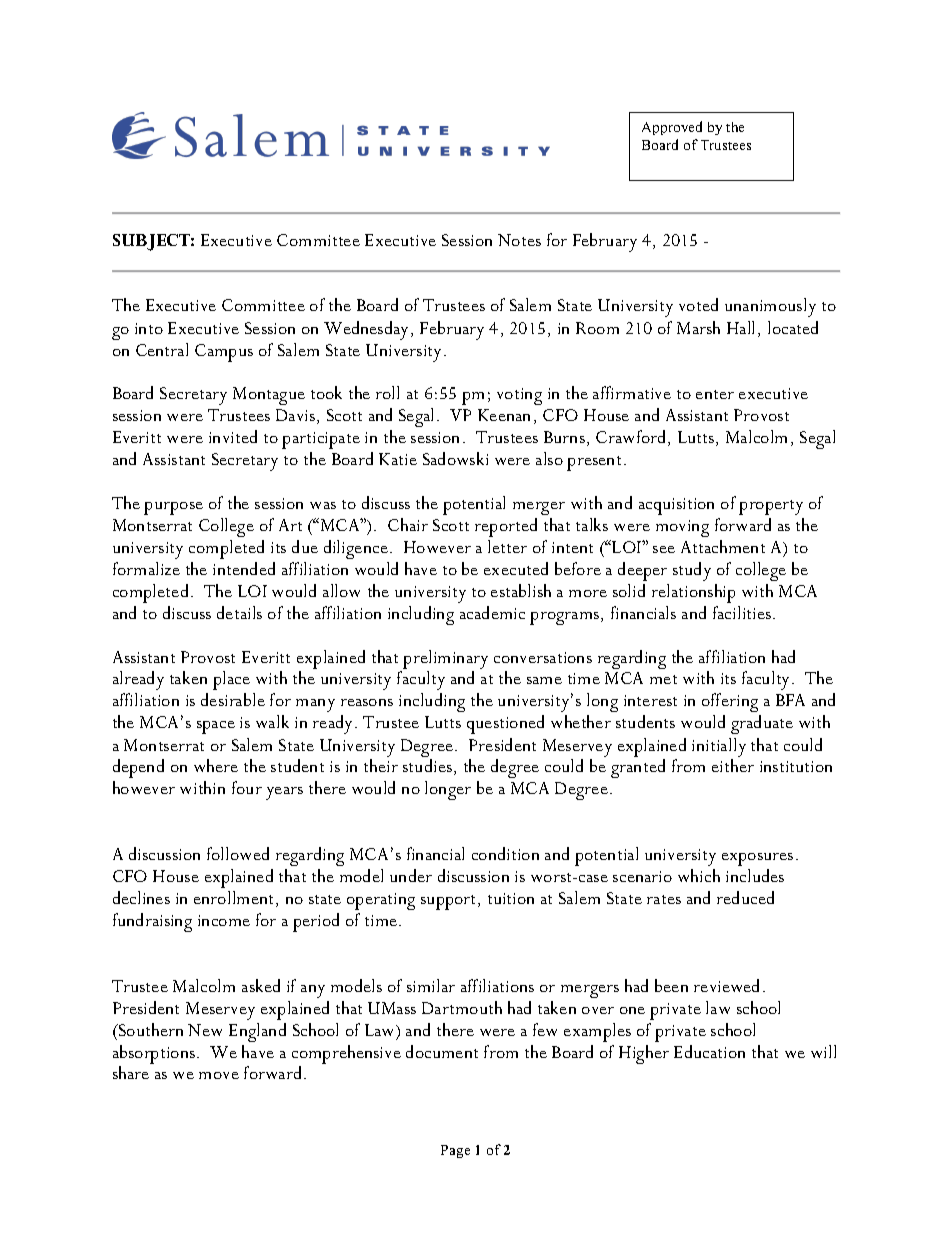 The height and width of the screenshot is (1233, 952). Describe the element at coordinates (743, 612) in the screenshot. I see `facilities` at that location.
